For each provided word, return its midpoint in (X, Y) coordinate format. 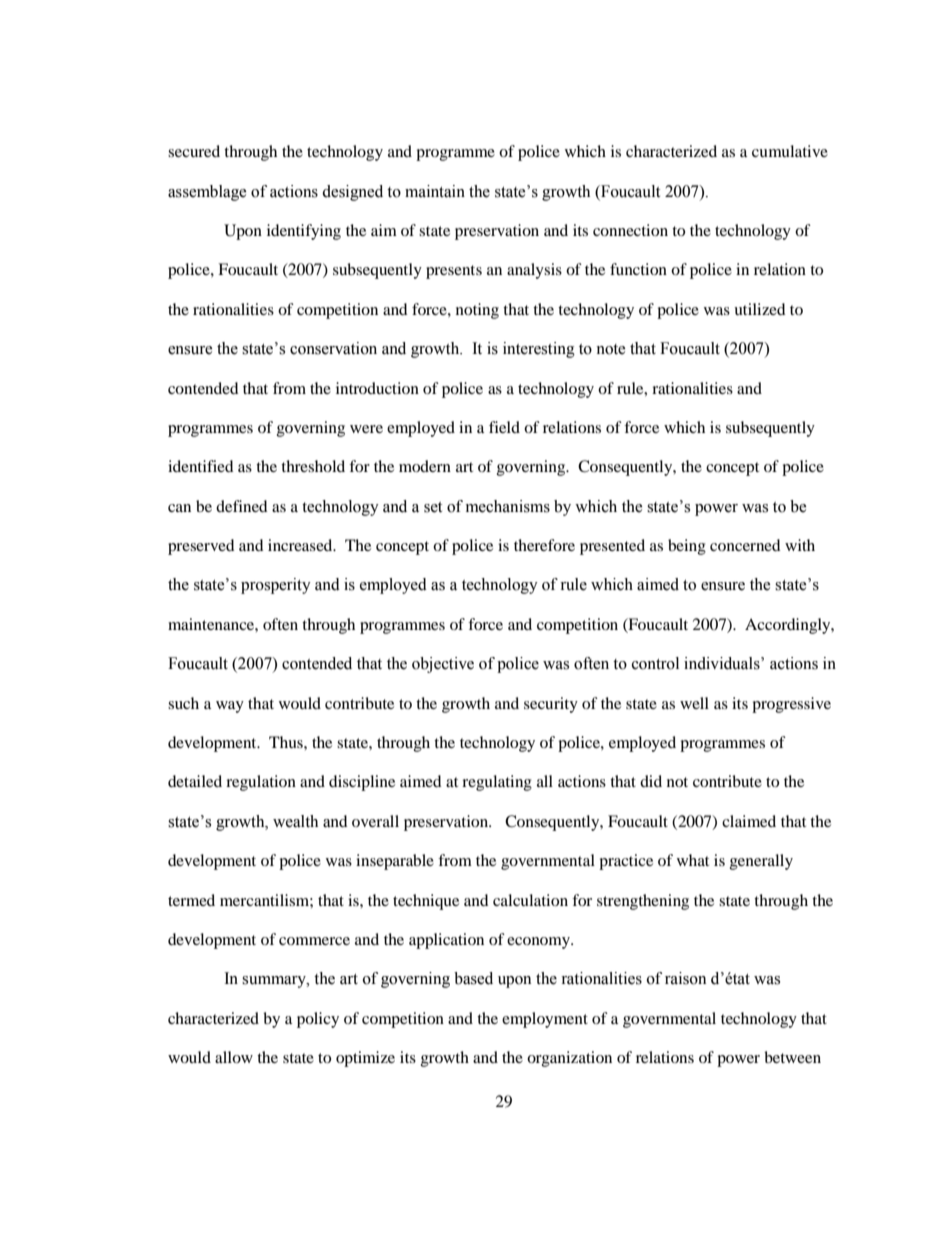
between (792, 1057)
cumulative (790, 151)
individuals (723, 663)
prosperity (276, 586)
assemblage (207, 193)
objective (443, 665)
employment (545, 1020)
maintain (435, 191)
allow (234, 1057)
